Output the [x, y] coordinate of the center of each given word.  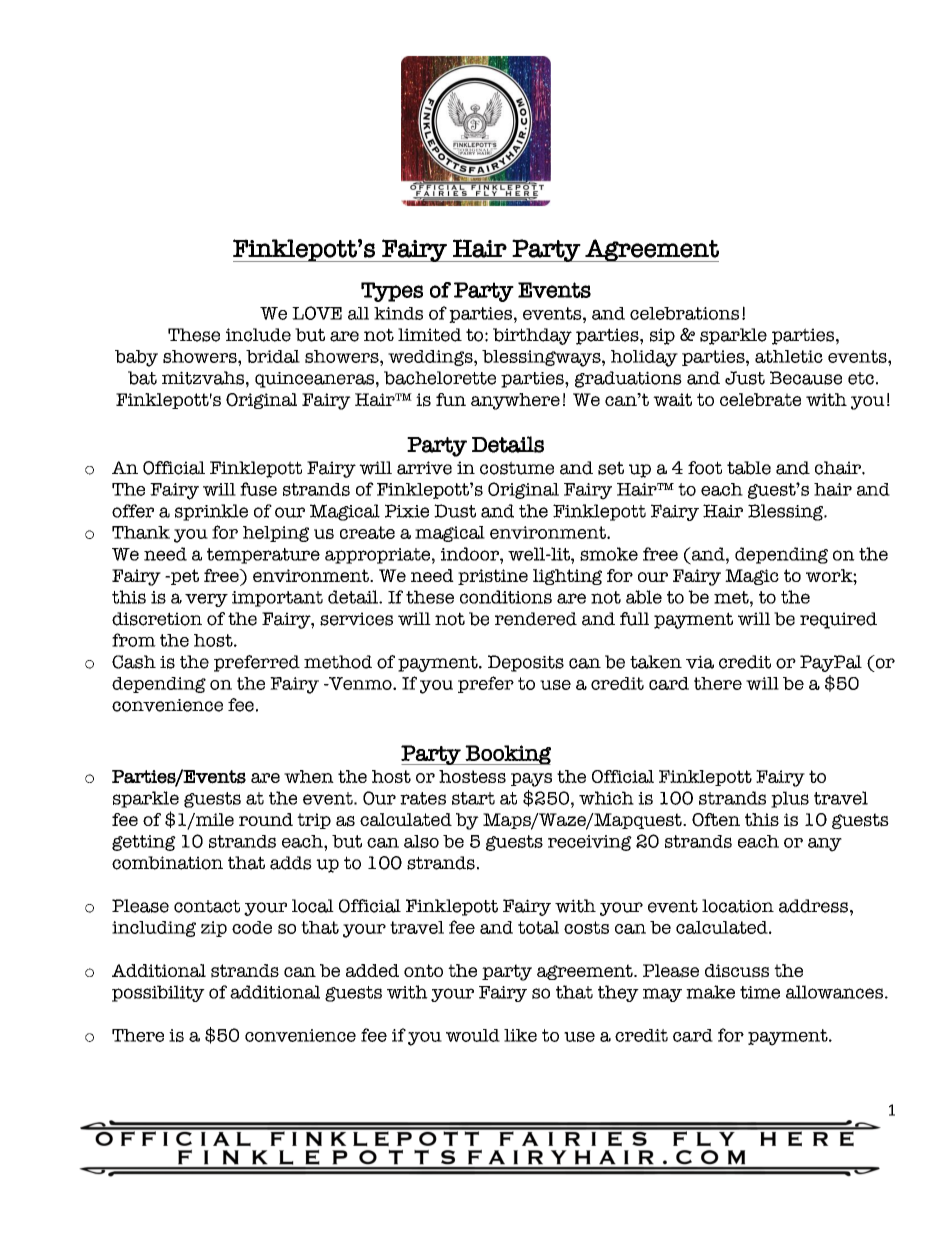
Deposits [526, 663]
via [700, 662]
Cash [134, 662]
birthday [532, 336]
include [258, 335]
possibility [158, 993]
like [520, 1035]
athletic [789, 356]
